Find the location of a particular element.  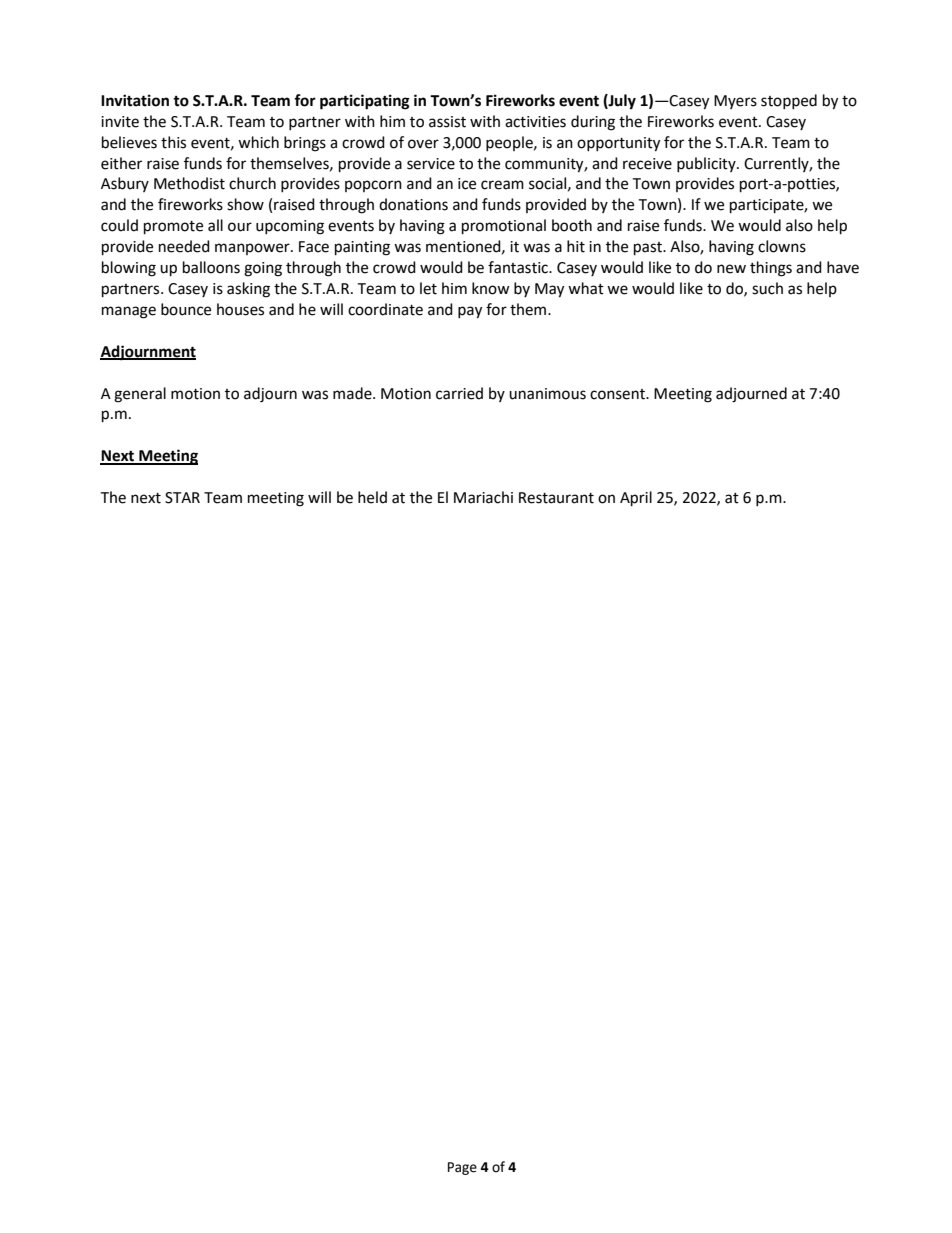

Myers is located at coordinates (735, 102).
